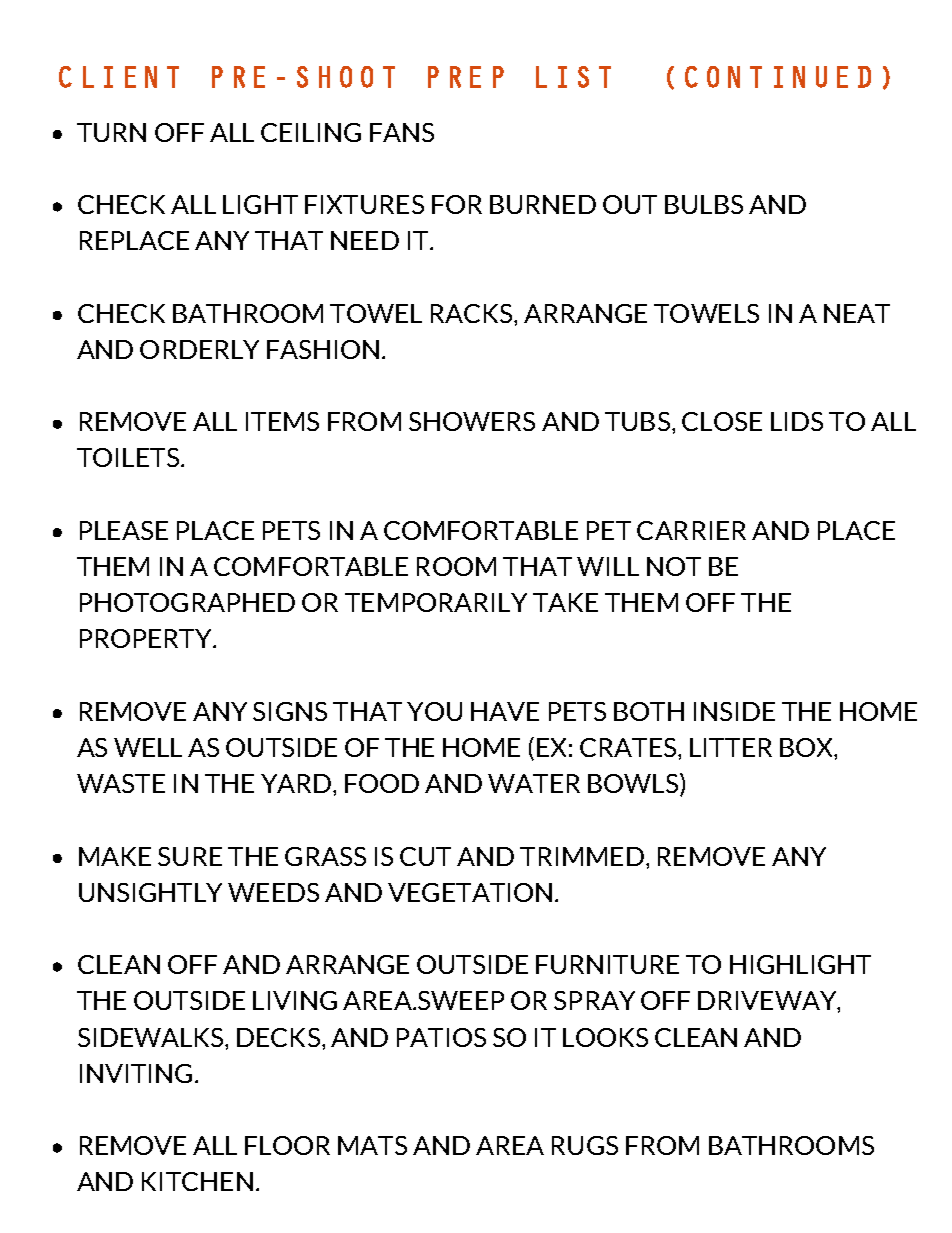  I want to click on FURNITURE, so click(607, 964).
